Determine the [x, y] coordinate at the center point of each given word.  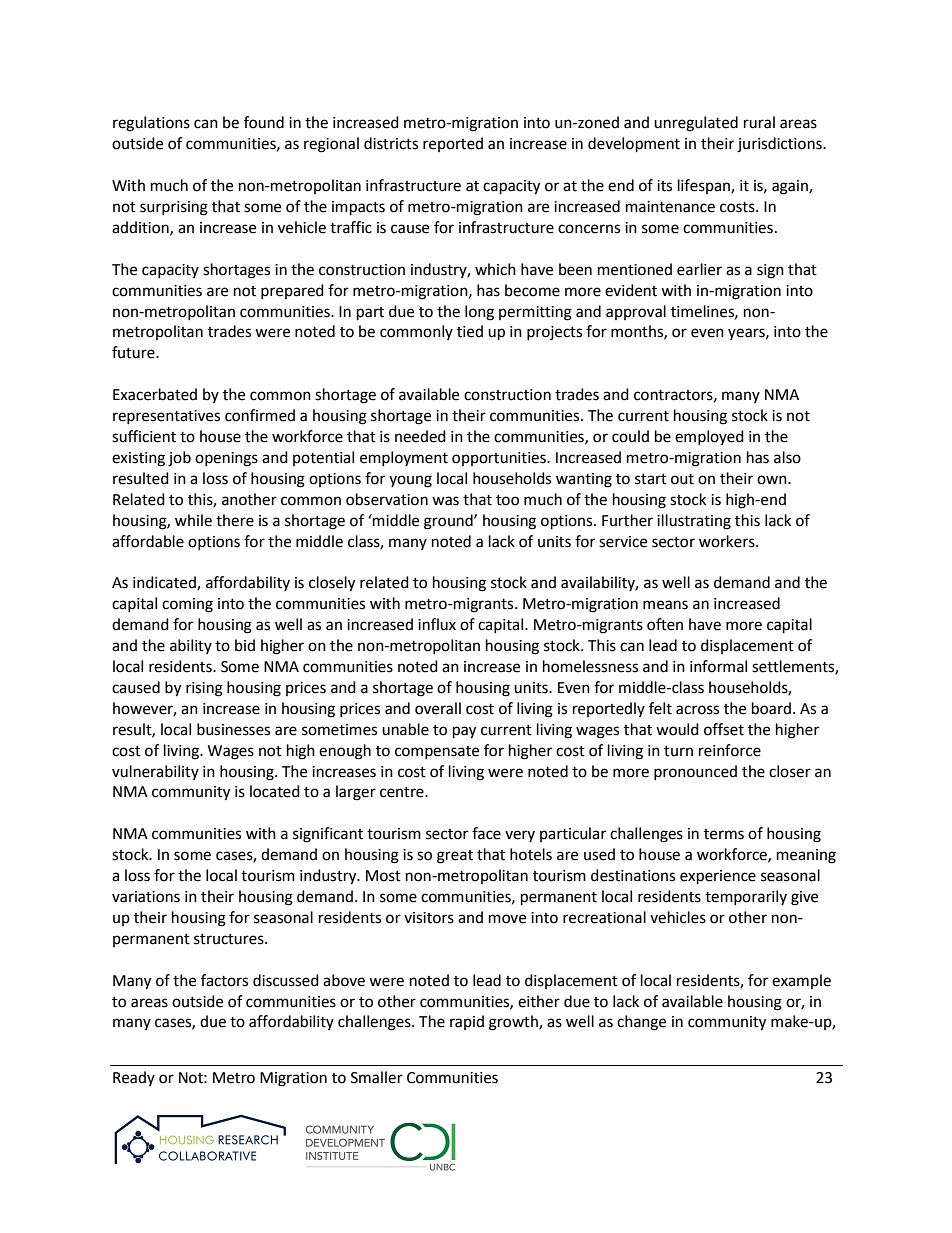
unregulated [696, 124]
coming [187, 605]
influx [437, 624]
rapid [467, 1022]
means [665, 605]
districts [391, 143]
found [264, 122]
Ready [134, 1078]
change [641, 1023]
